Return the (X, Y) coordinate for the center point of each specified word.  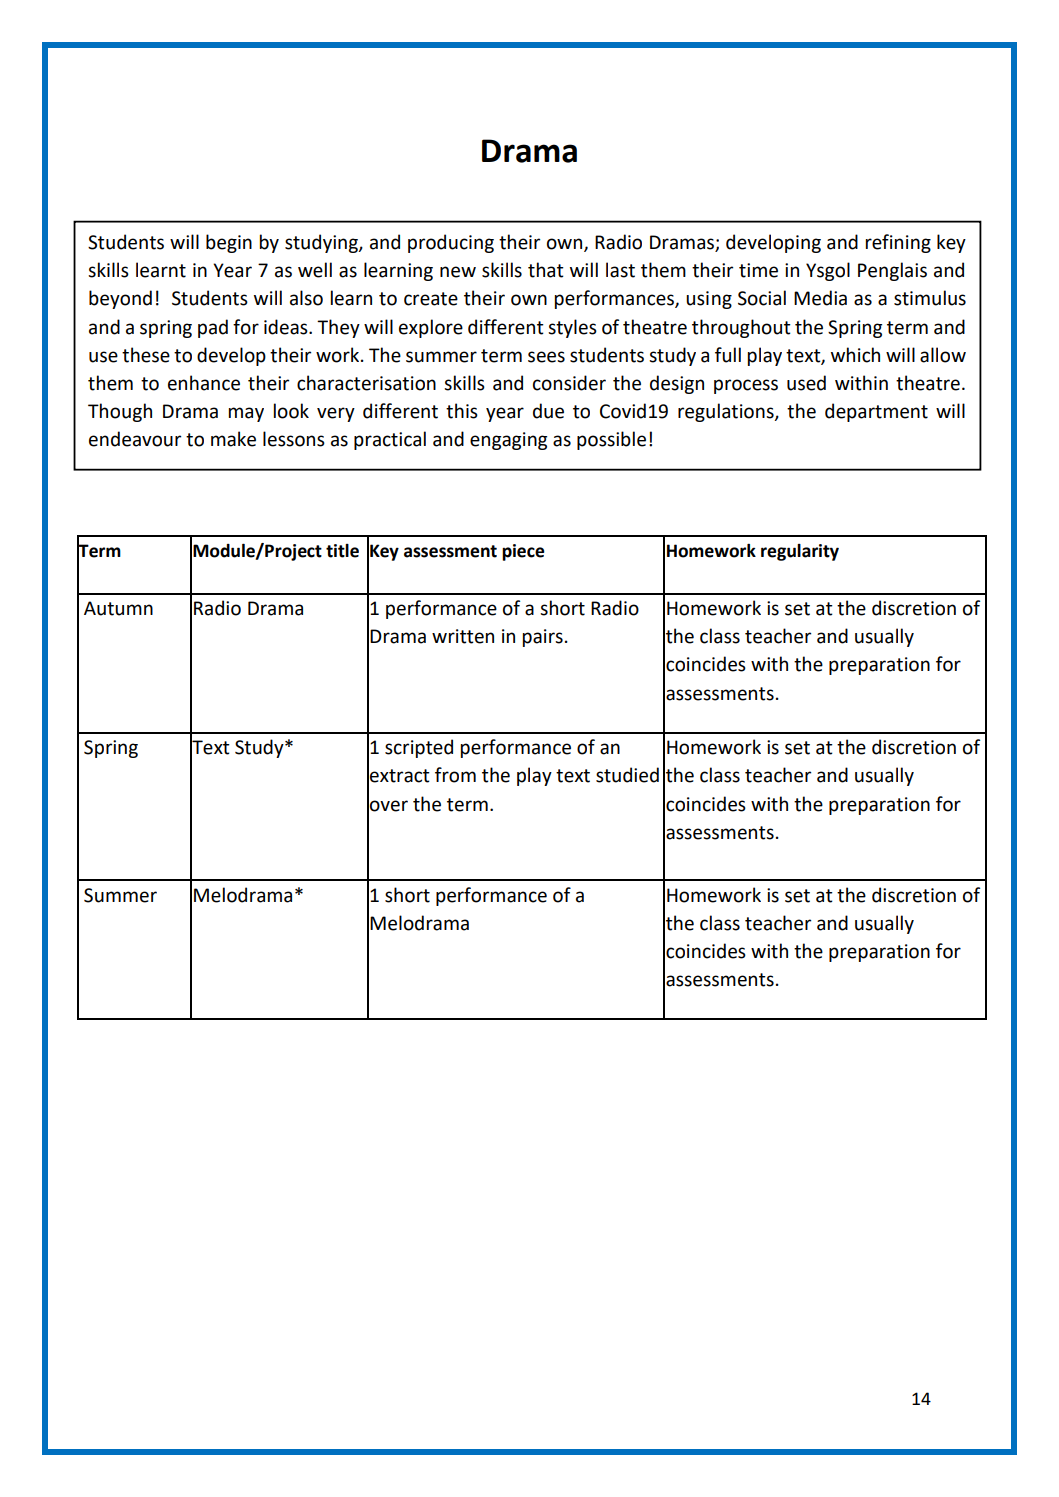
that (546, 270)
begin (229, 243)
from (455, 775)
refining (898, 243)
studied (627, 775)
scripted (419, 748)
